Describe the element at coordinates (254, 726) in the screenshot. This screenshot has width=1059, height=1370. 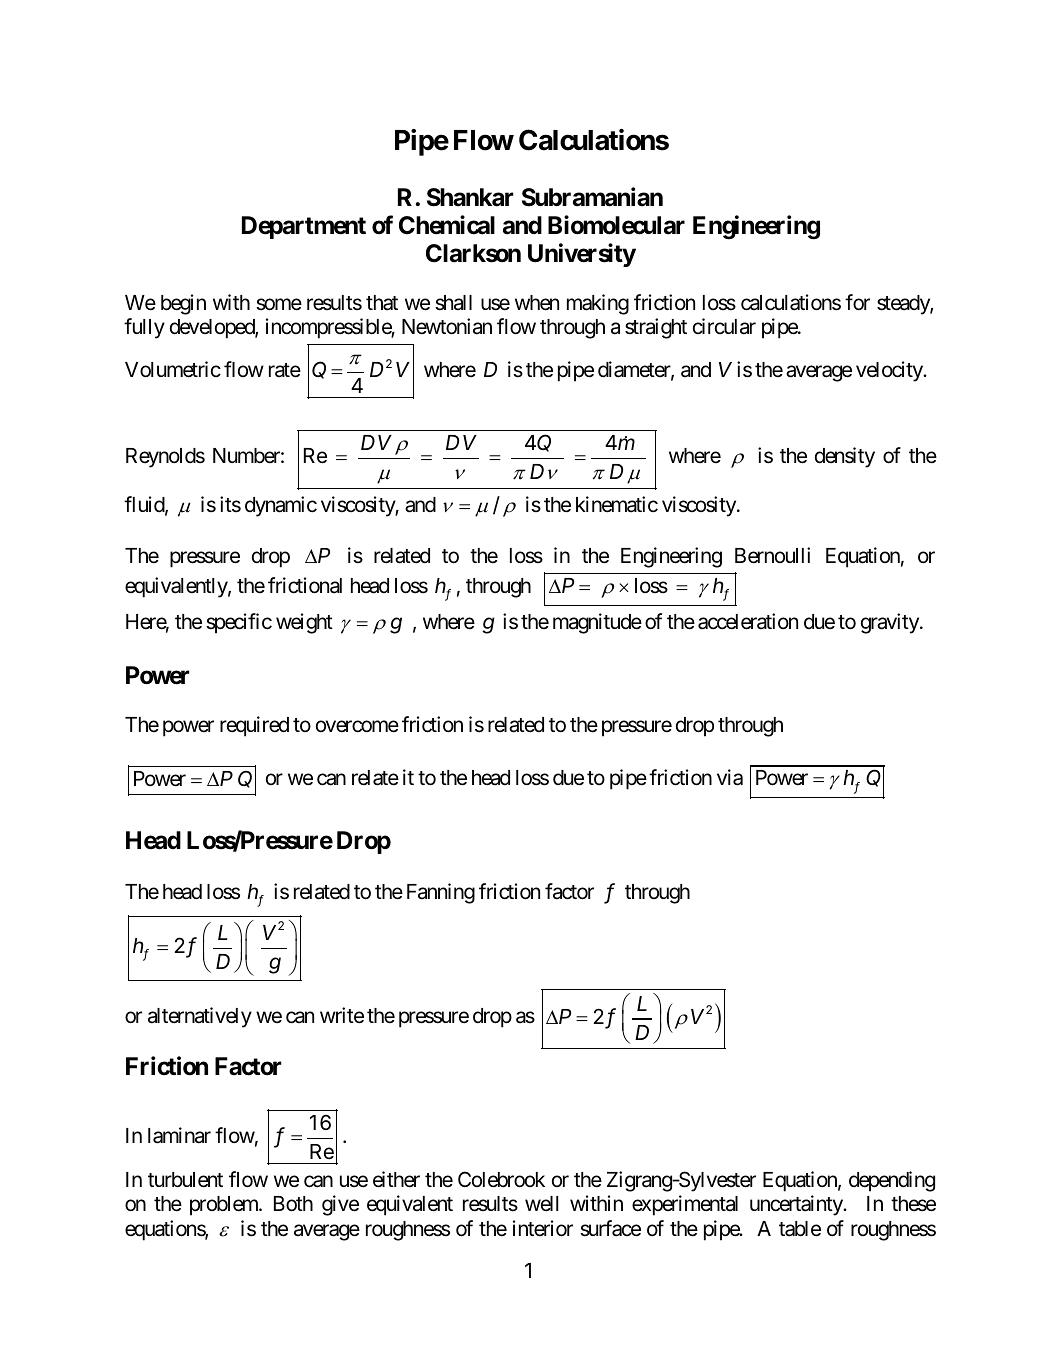
I see `required` at that location.
